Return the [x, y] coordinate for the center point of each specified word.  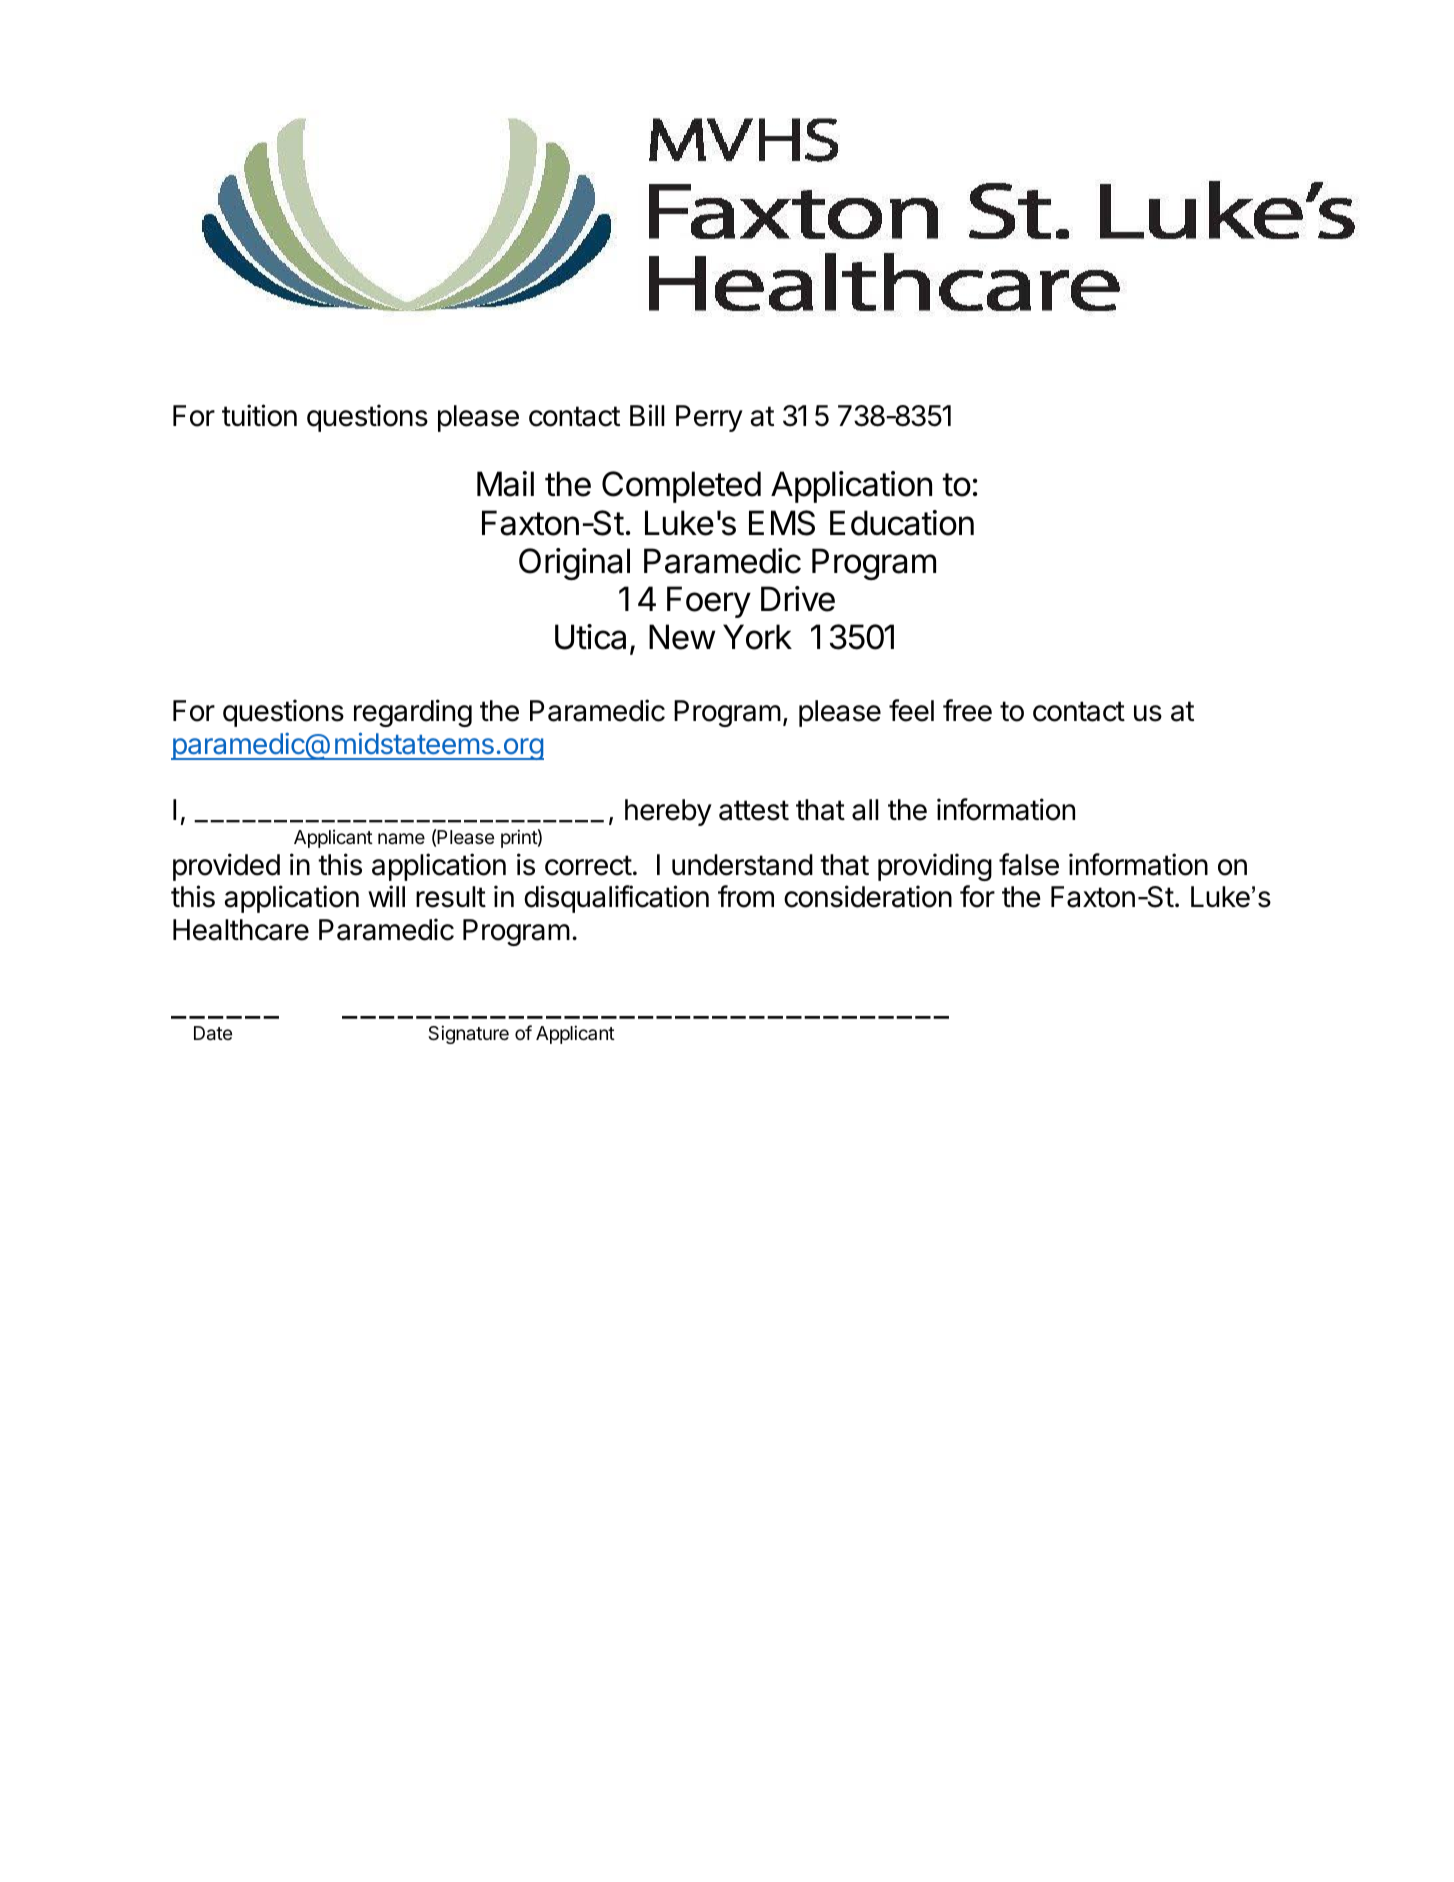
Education [902, 523]
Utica [590, 637]
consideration [868, 896]
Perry [709, 418]
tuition [259, 415]
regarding [413, 713]
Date [213, 1033]
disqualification [616, 899]
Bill [647, 415]
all [865, 810]
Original [574, 564]
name [401, 838]
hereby [668, 812]
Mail [505, 484]
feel [911, 710]
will [386, 896]
